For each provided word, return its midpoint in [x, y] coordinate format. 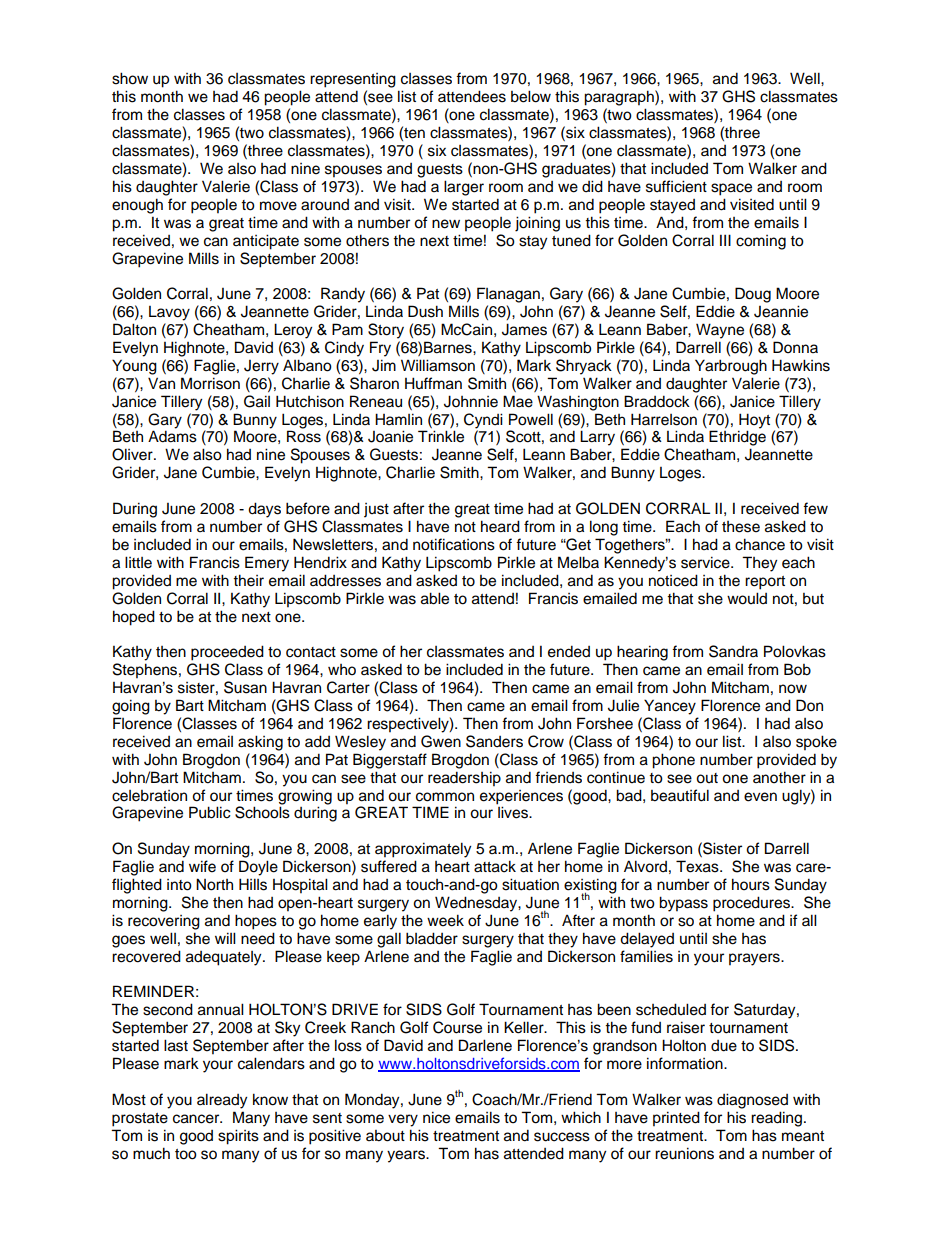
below [531, 96]
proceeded [227, 653]
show [130, 78]
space [731, 189]
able [435, 598]
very [403, 1120]
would [747, 598]
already [222, 1101]
